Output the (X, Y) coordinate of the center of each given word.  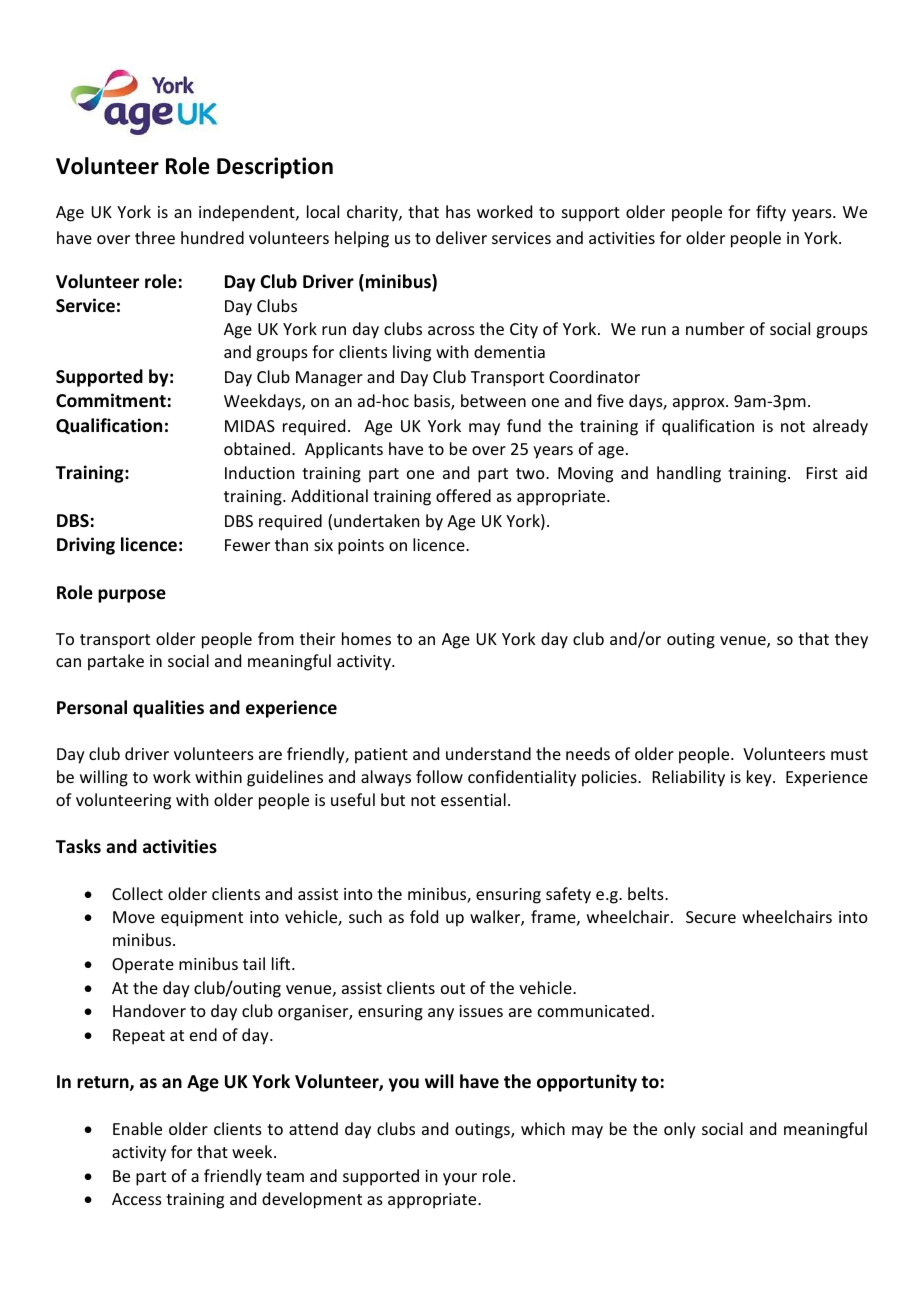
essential (473, 799)
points (361, 547)
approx (700, 404)
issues (481, 1011)
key (760, 778)
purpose (132, 596)
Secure (711, 917)
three (155, 237)
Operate (143, 966)
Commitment (111, 400)
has (458, 211)
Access (137, 1199)
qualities (168, 709)
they (851, 640)
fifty (771, 213)
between (493, 400)
